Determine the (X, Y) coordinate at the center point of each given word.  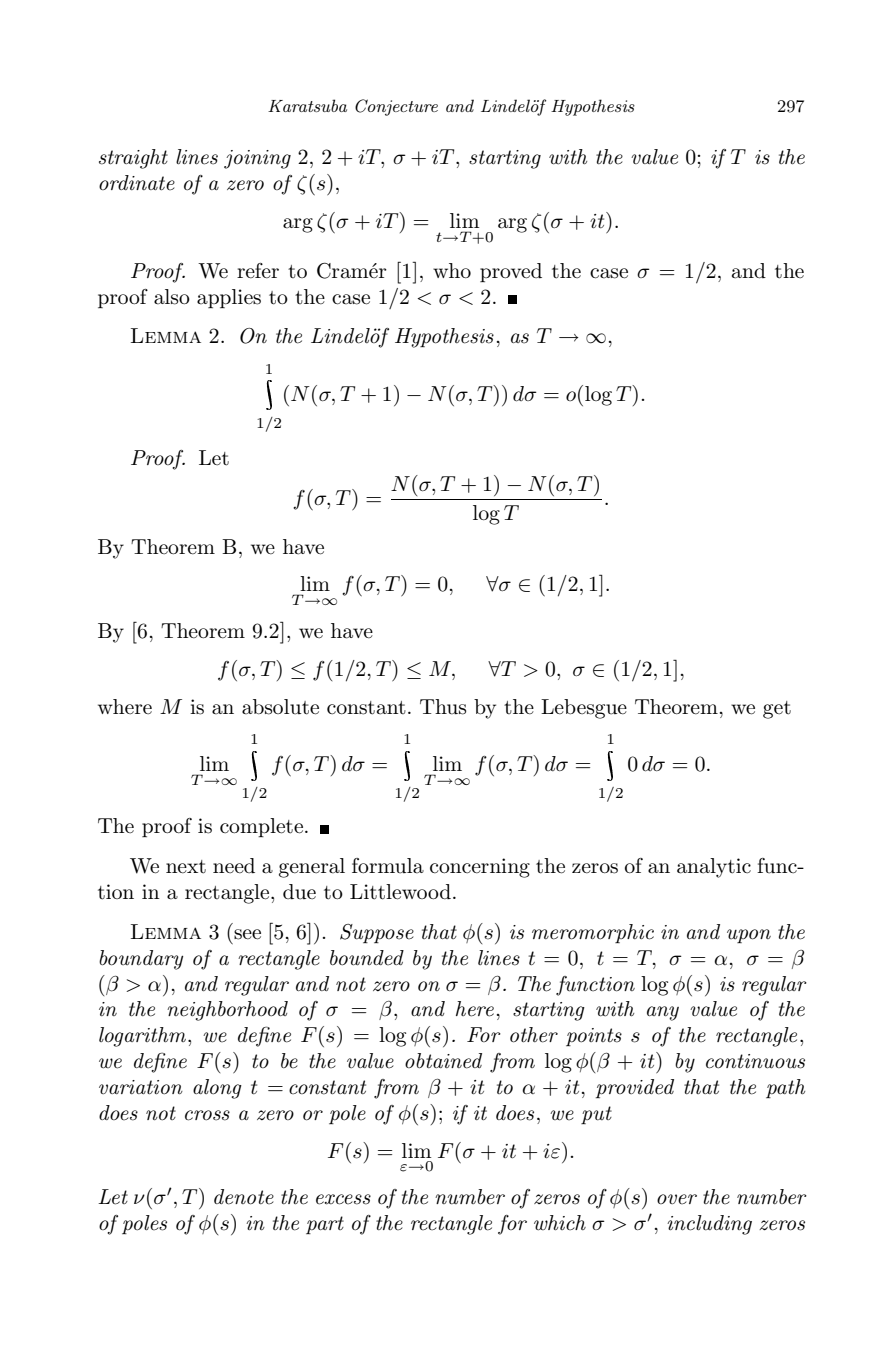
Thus (443, 707)
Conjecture (396, 107)
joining (257, 159)
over (677, 1199)
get (777, 710)
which (560, 1223)
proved (511, 272)
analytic (714, 868)
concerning (480, 868)
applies (229, 298)
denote (244, 1197)
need (234, 866)
